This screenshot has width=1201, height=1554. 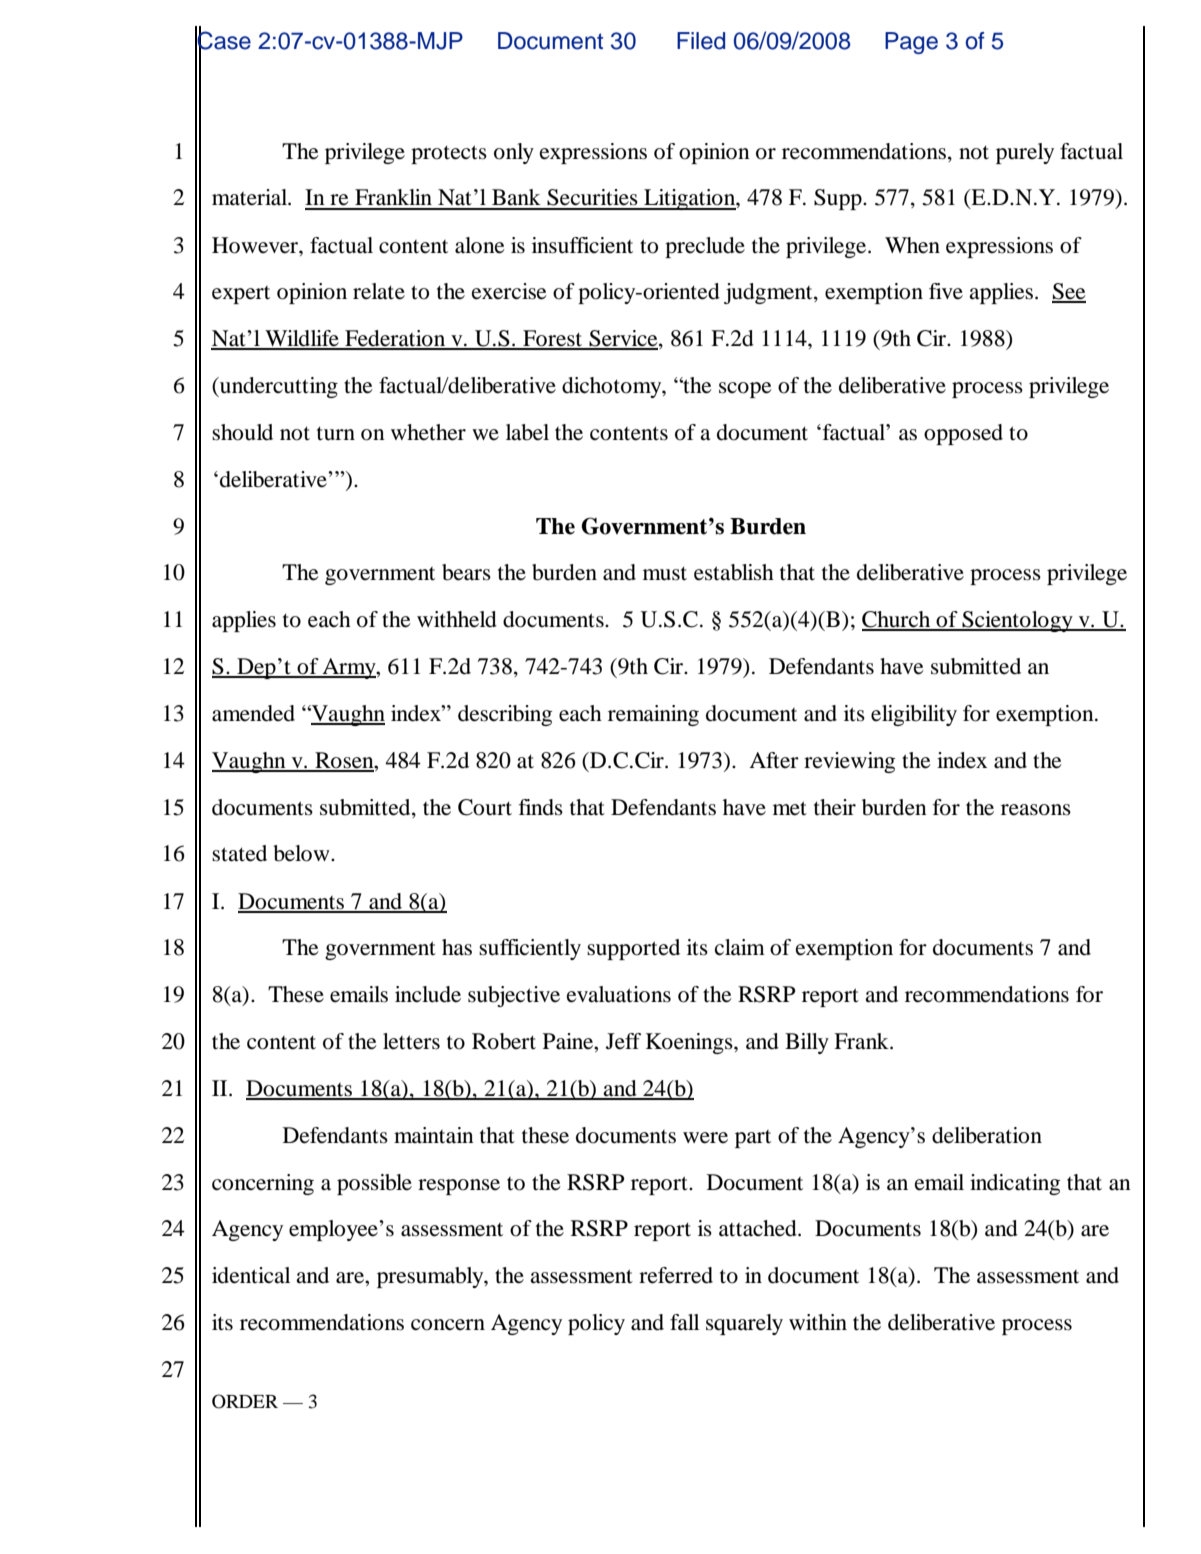 I want to click on ORDER, so click(x=245, y=1401).
